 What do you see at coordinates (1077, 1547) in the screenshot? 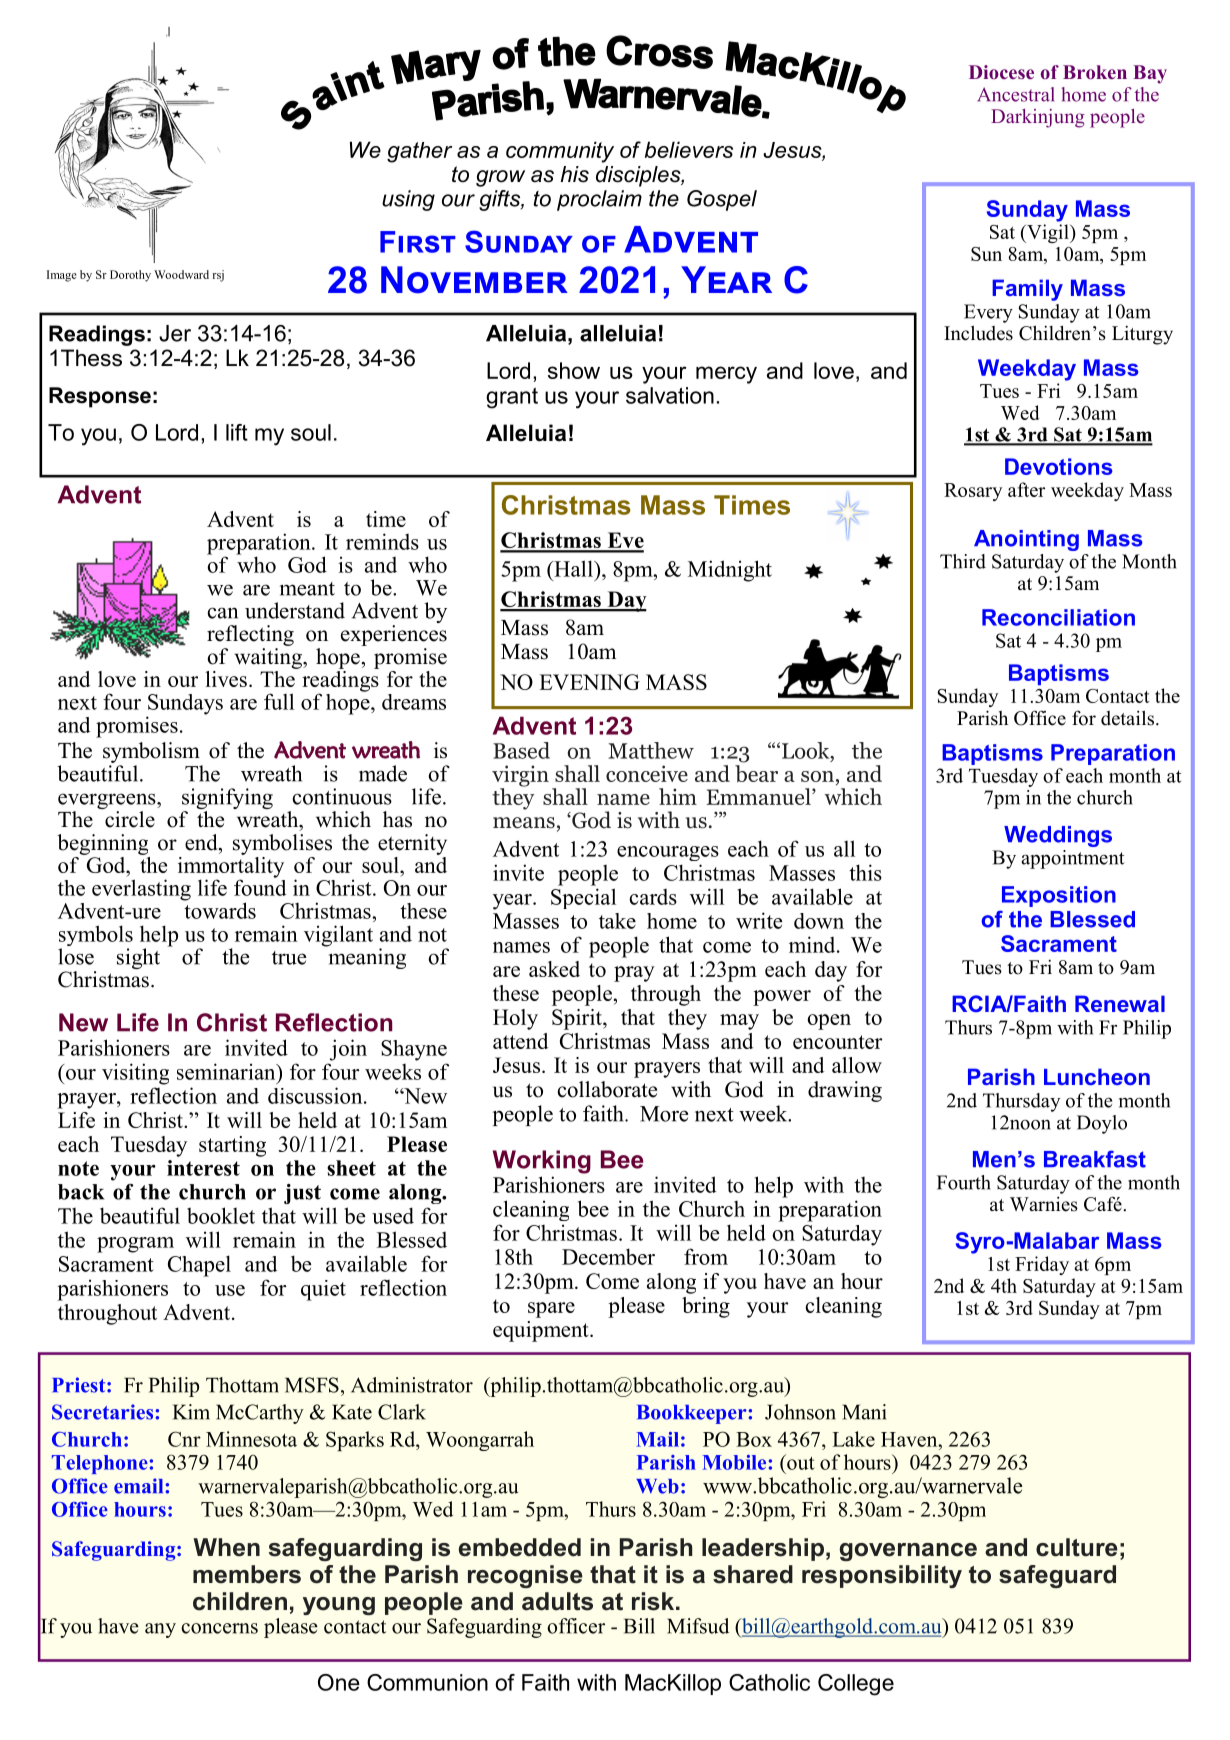
I see `culture` at bounding box center [1077, 1547].
